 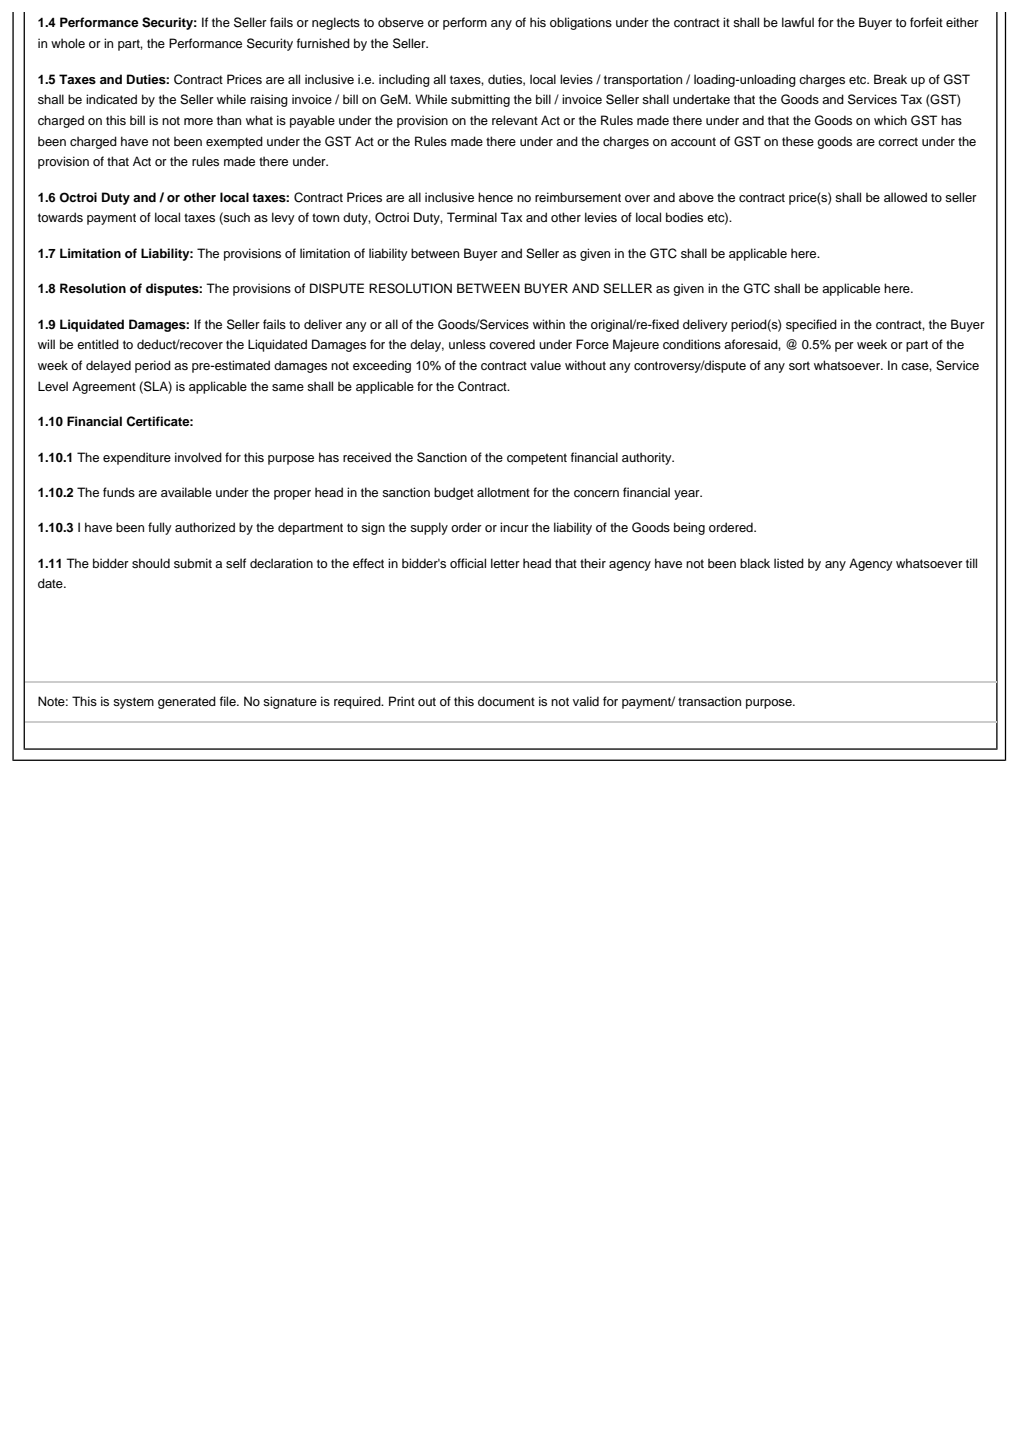 What do you see at coordinates (905, 197) in the screenshot?
I see `allowed` at bounding box center [905, 197].
